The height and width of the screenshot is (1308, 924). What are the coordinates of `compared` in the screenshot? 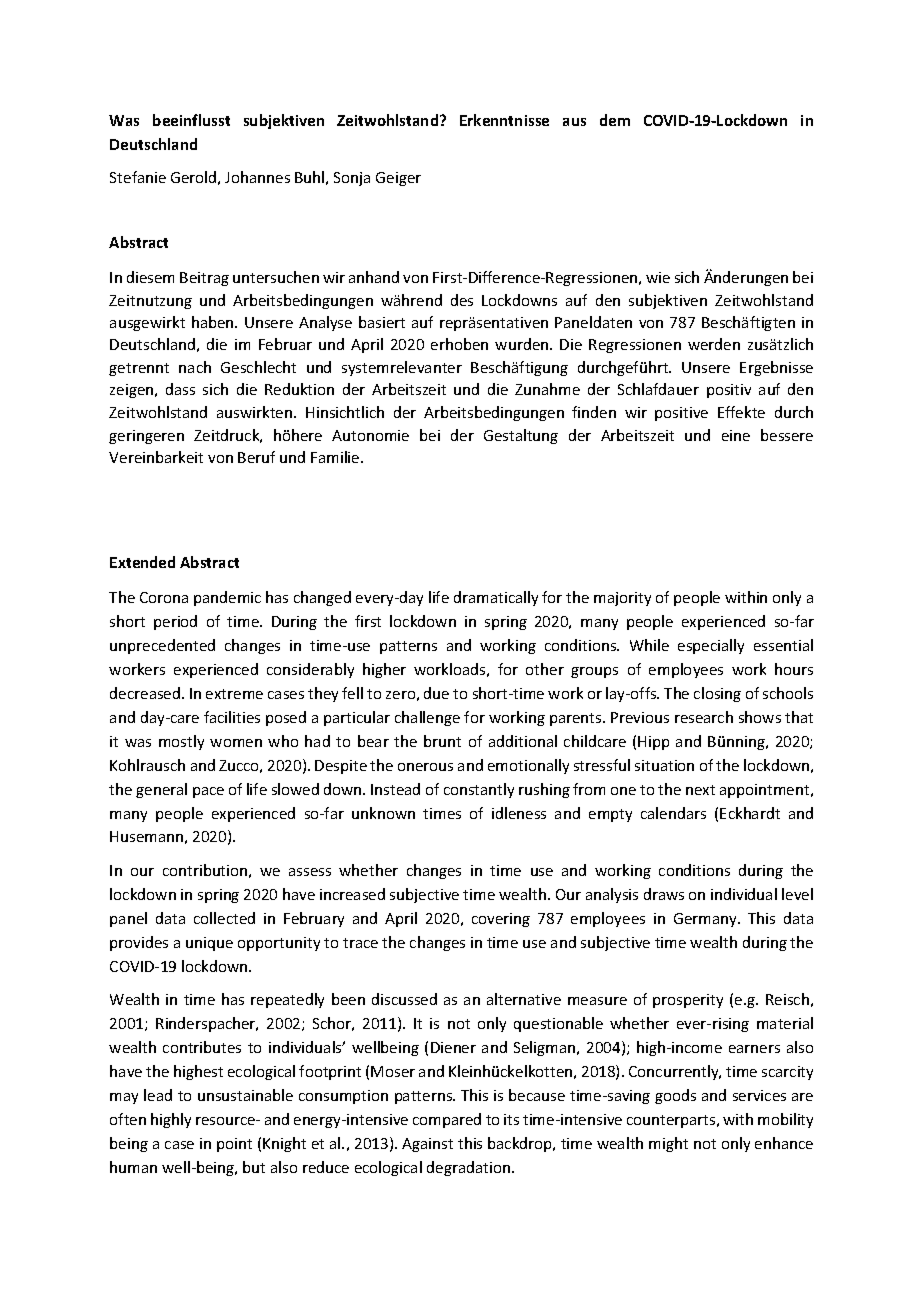 It's located at (447, 1120).
